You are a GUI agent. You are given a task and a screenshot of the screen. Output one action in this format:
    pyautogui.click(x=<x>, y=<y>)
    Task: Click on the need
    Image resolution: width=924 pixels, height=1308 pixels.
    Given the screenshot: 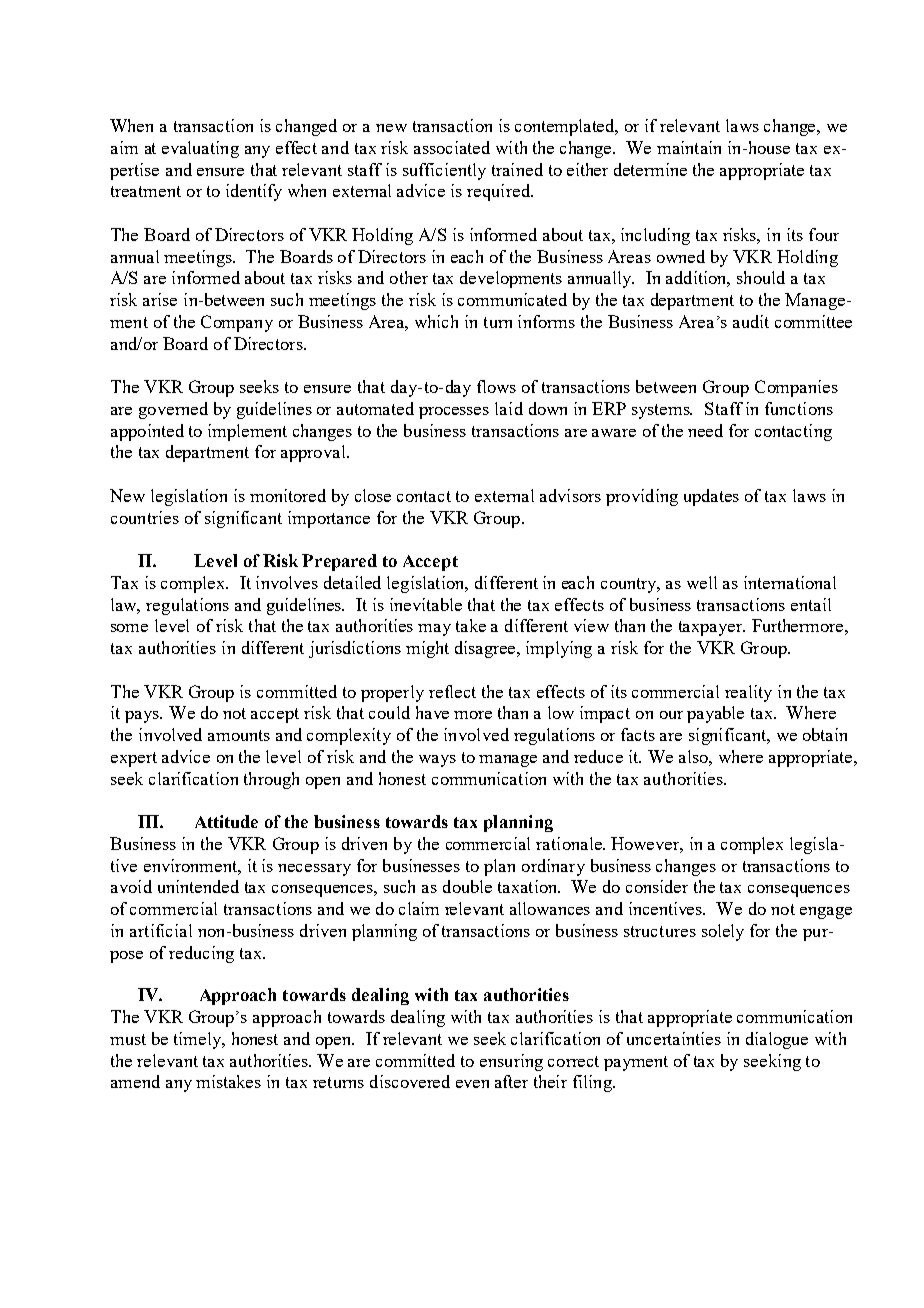 What is the action you would take?
    pyautogui.click(x=705, y=430)
